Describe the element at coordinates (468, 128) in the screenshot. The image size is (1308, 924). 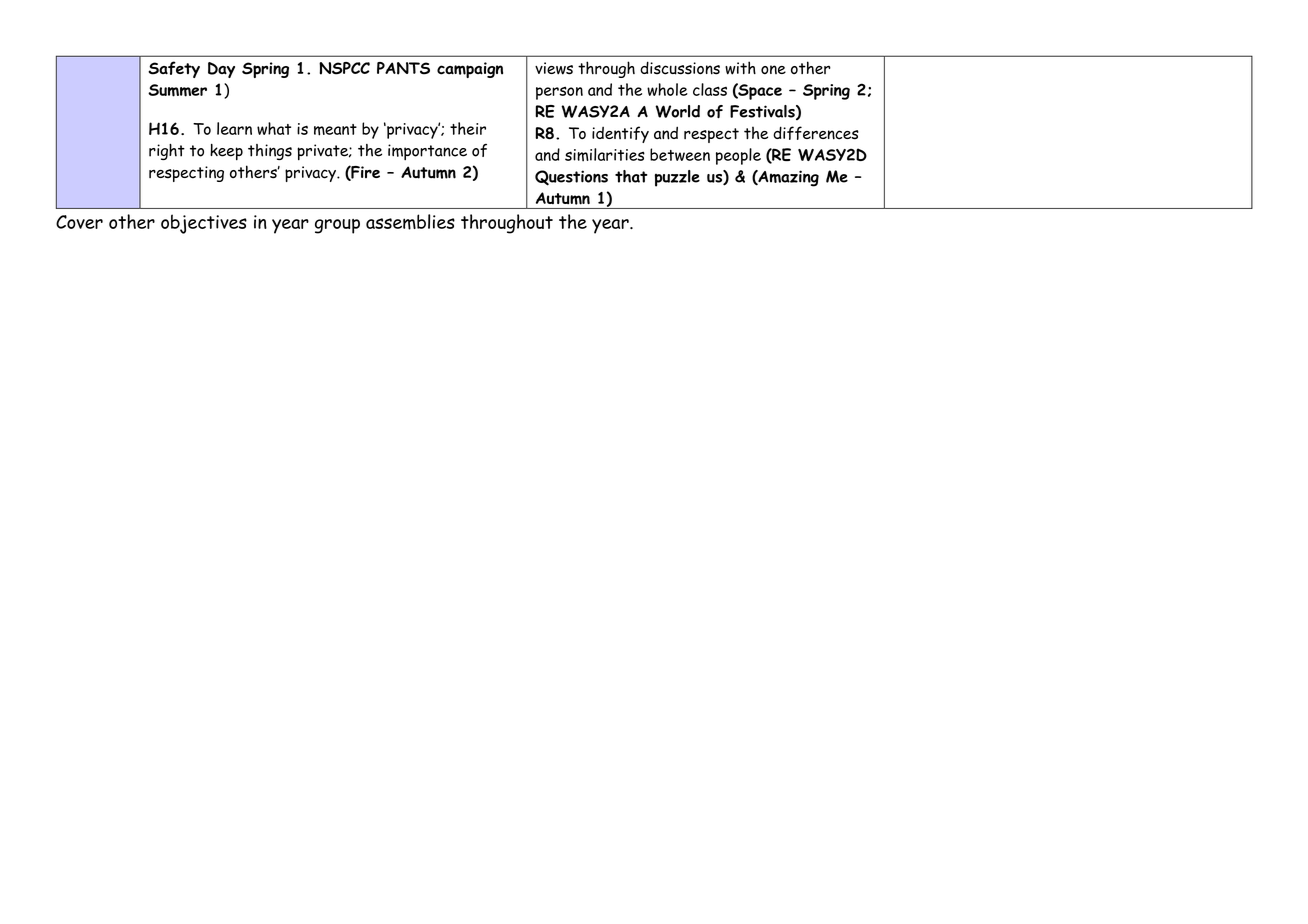
I see `their` at that location.
